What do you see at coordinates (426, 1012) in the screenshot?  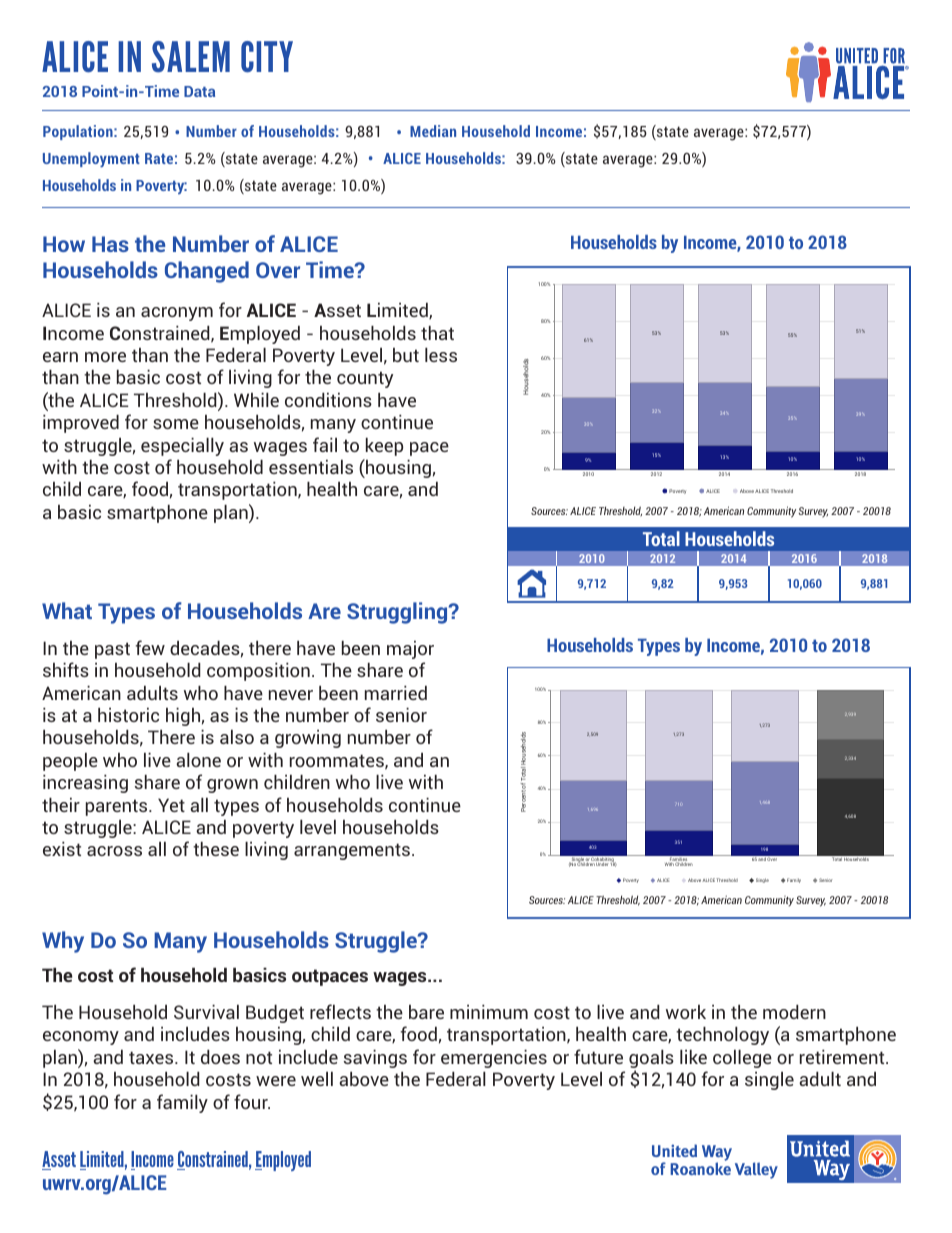 I see `bare` at bounding box center [426, 1012].
